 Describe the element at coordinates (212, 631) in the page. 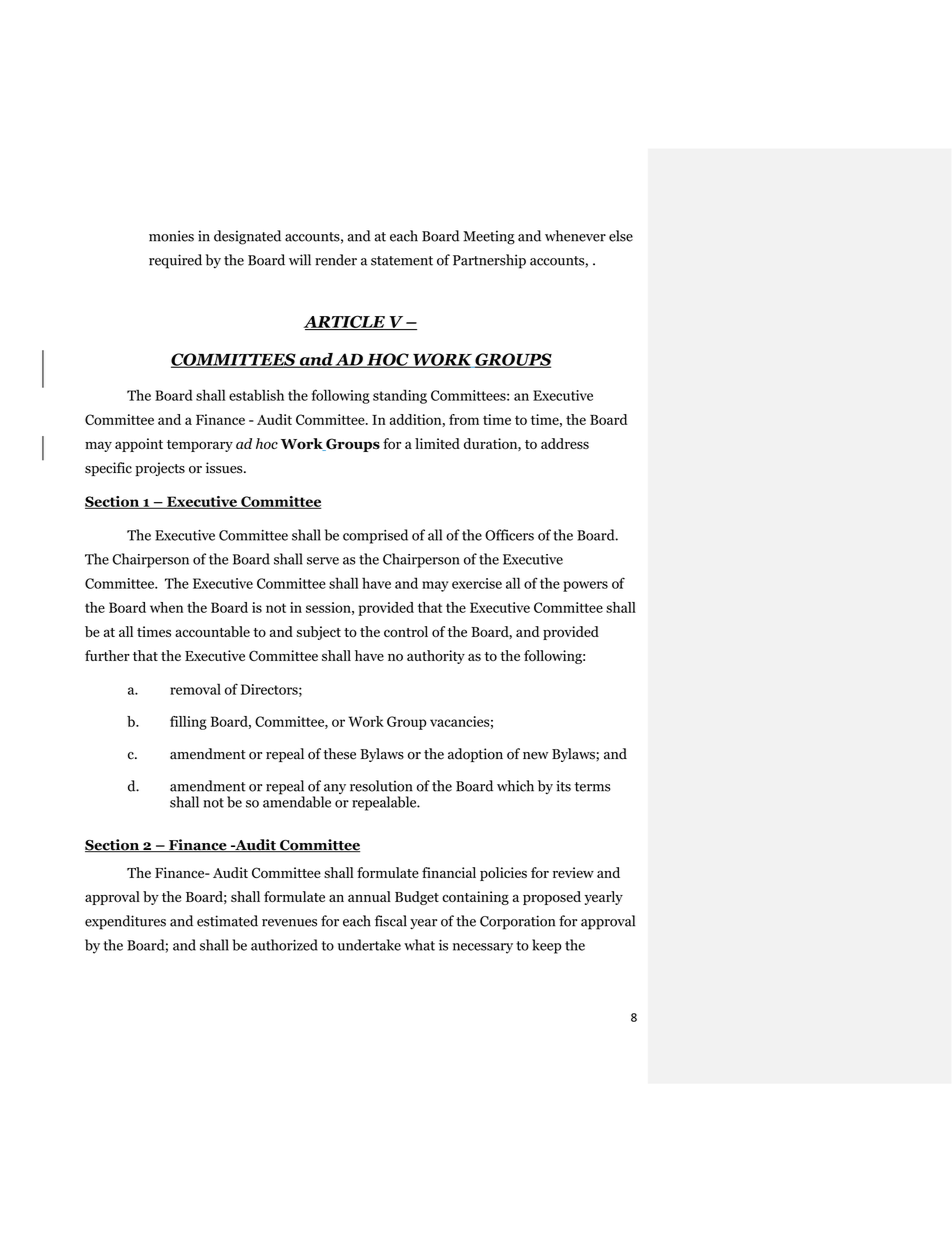

I see `accountable` at that location.
